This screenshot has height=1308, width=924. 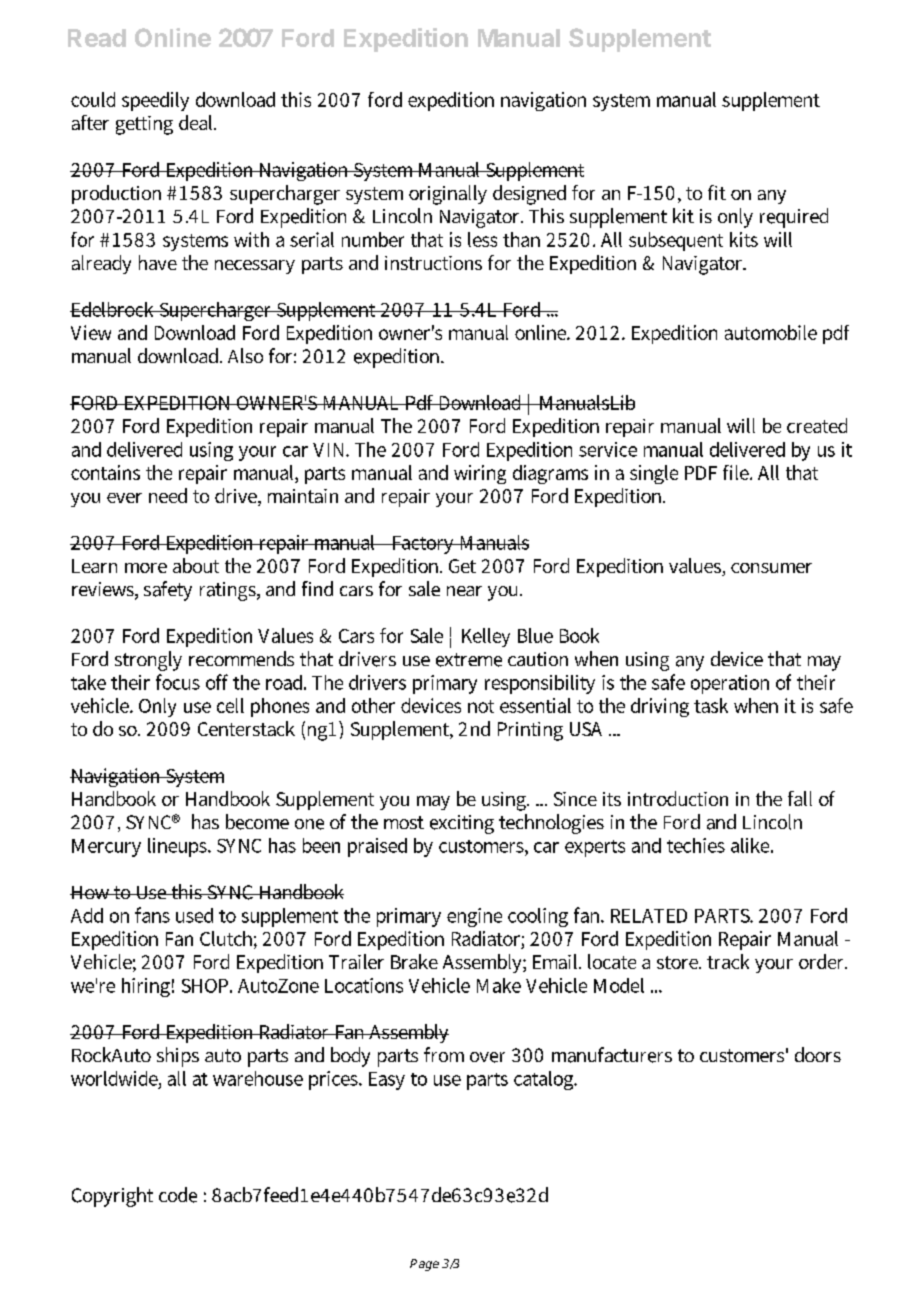 I want to click on doors, so click(x=818, y=1054).
